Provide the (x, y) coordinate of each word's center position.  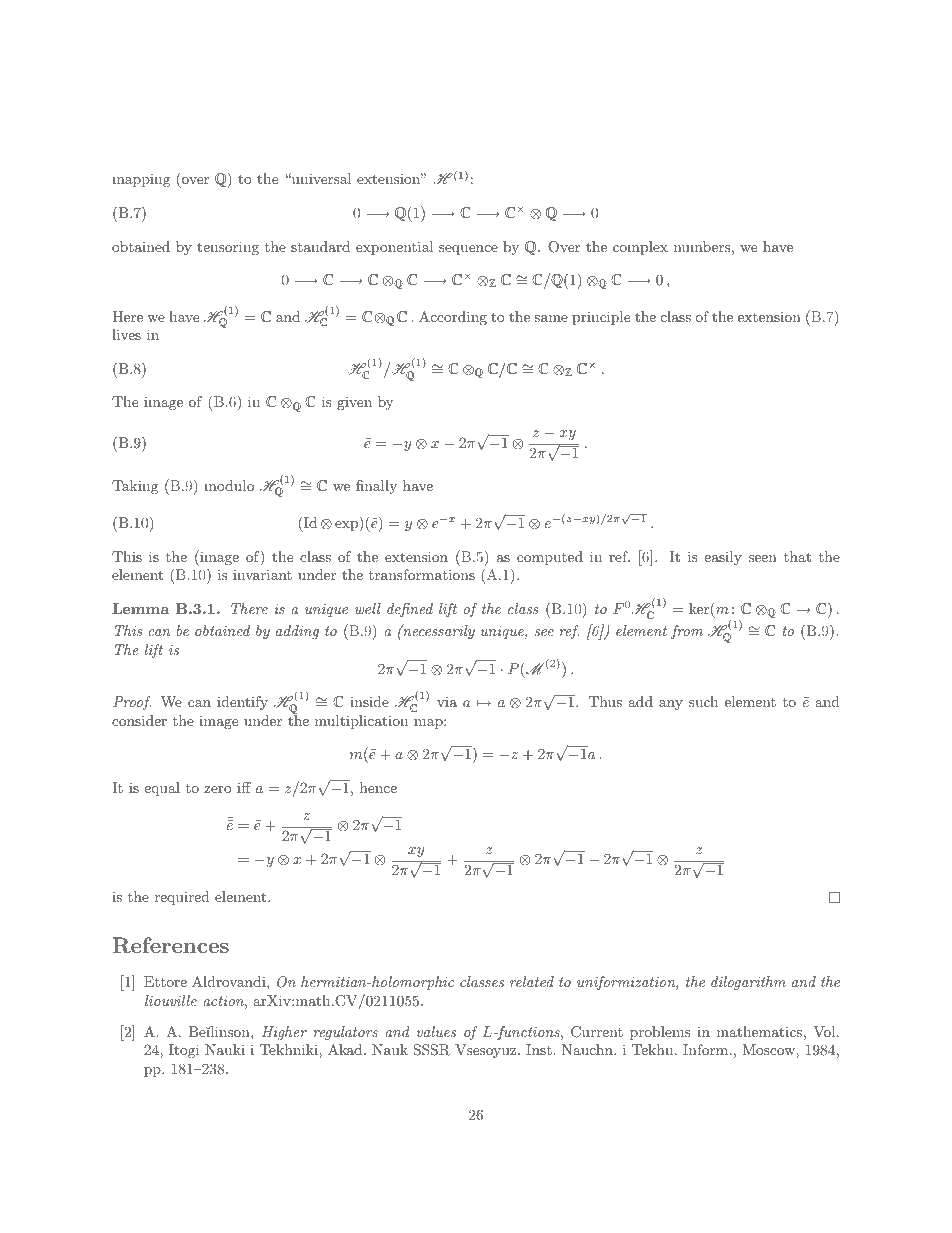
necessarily (438, 631)
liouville (171, 1000)
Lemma (140, 608)
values (436, 1031)
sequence (468, 250)
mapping (141, 180)
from (687, 632)
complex (640, 248)
